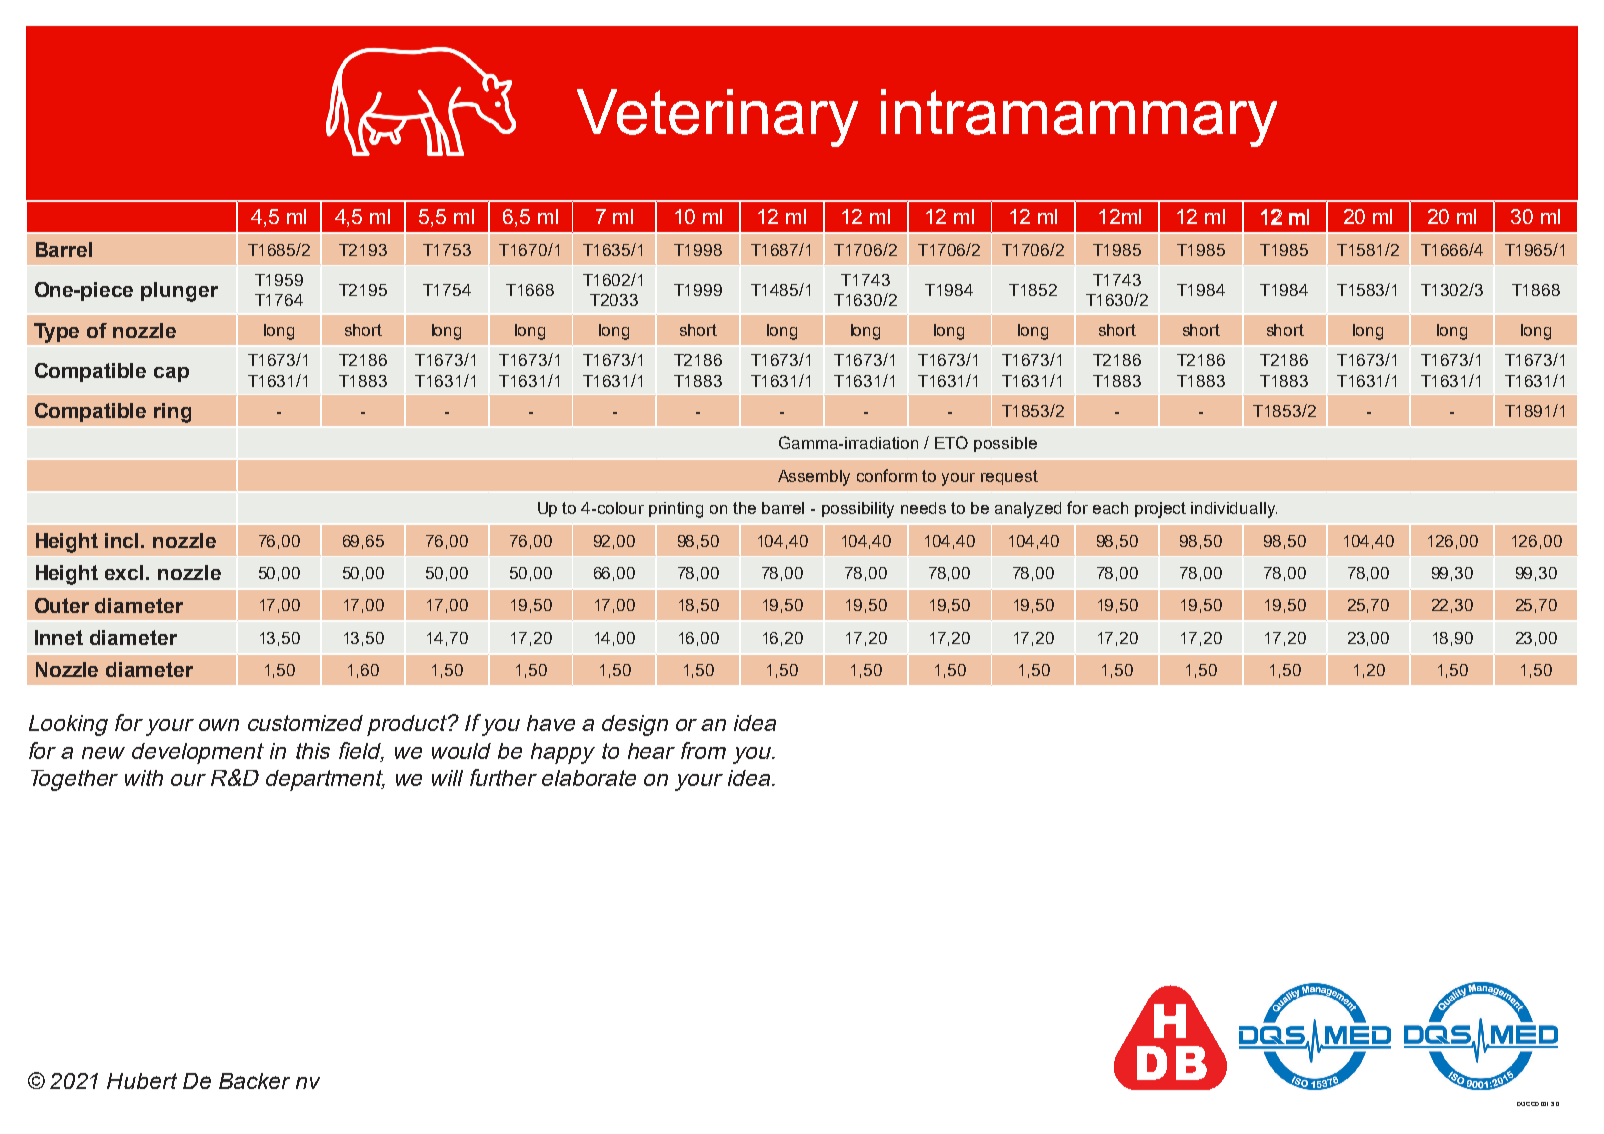 The image size is (1604, 1134). Describe the element at coordinates (142, 1081) in the page. I see `Hubert` at that location.
